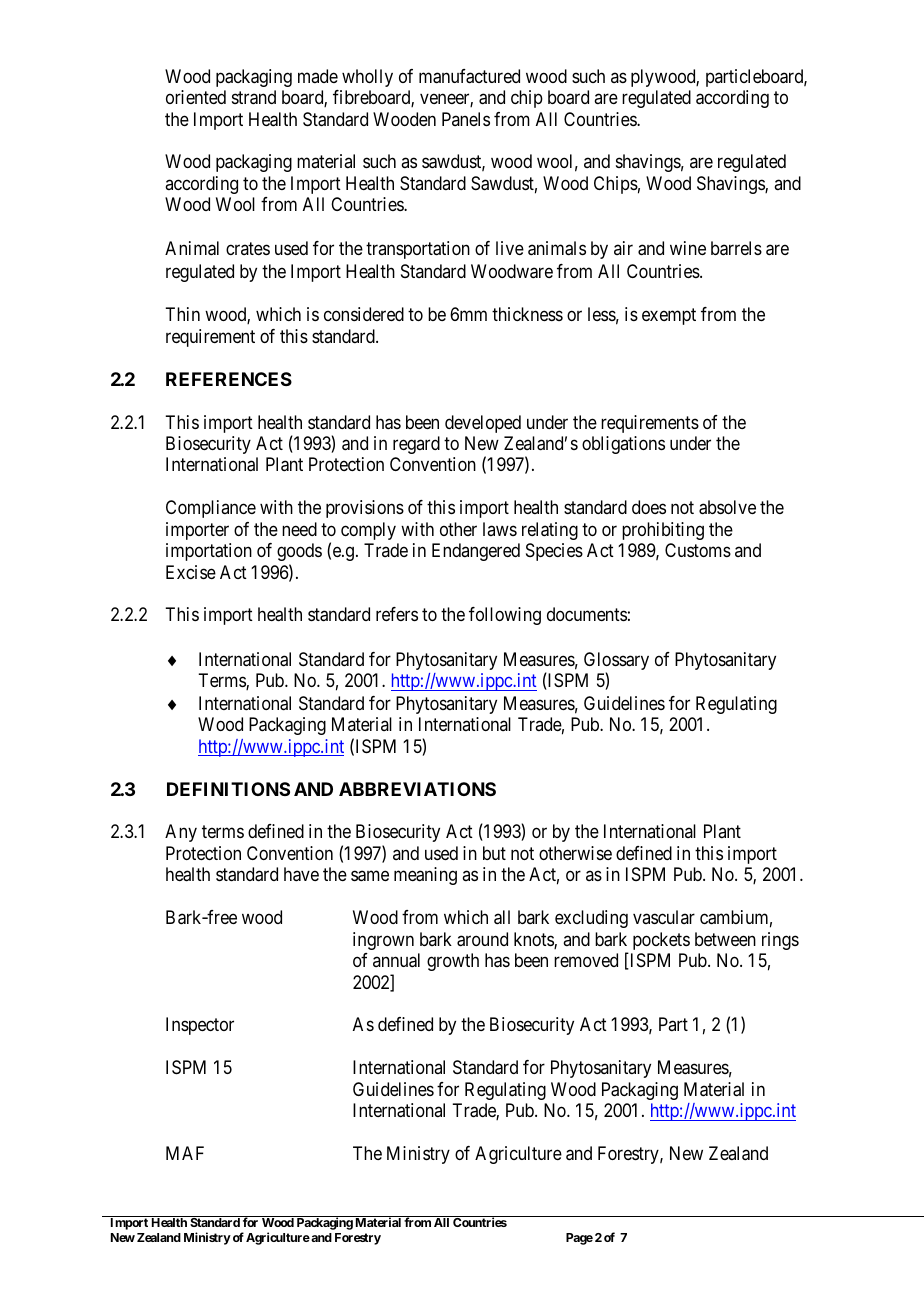 This screenshot has height=1308, width=924. Describe the element at coordinates (417, 789) in the screenshot. I see `ABBREVIATIONS` at that location.
